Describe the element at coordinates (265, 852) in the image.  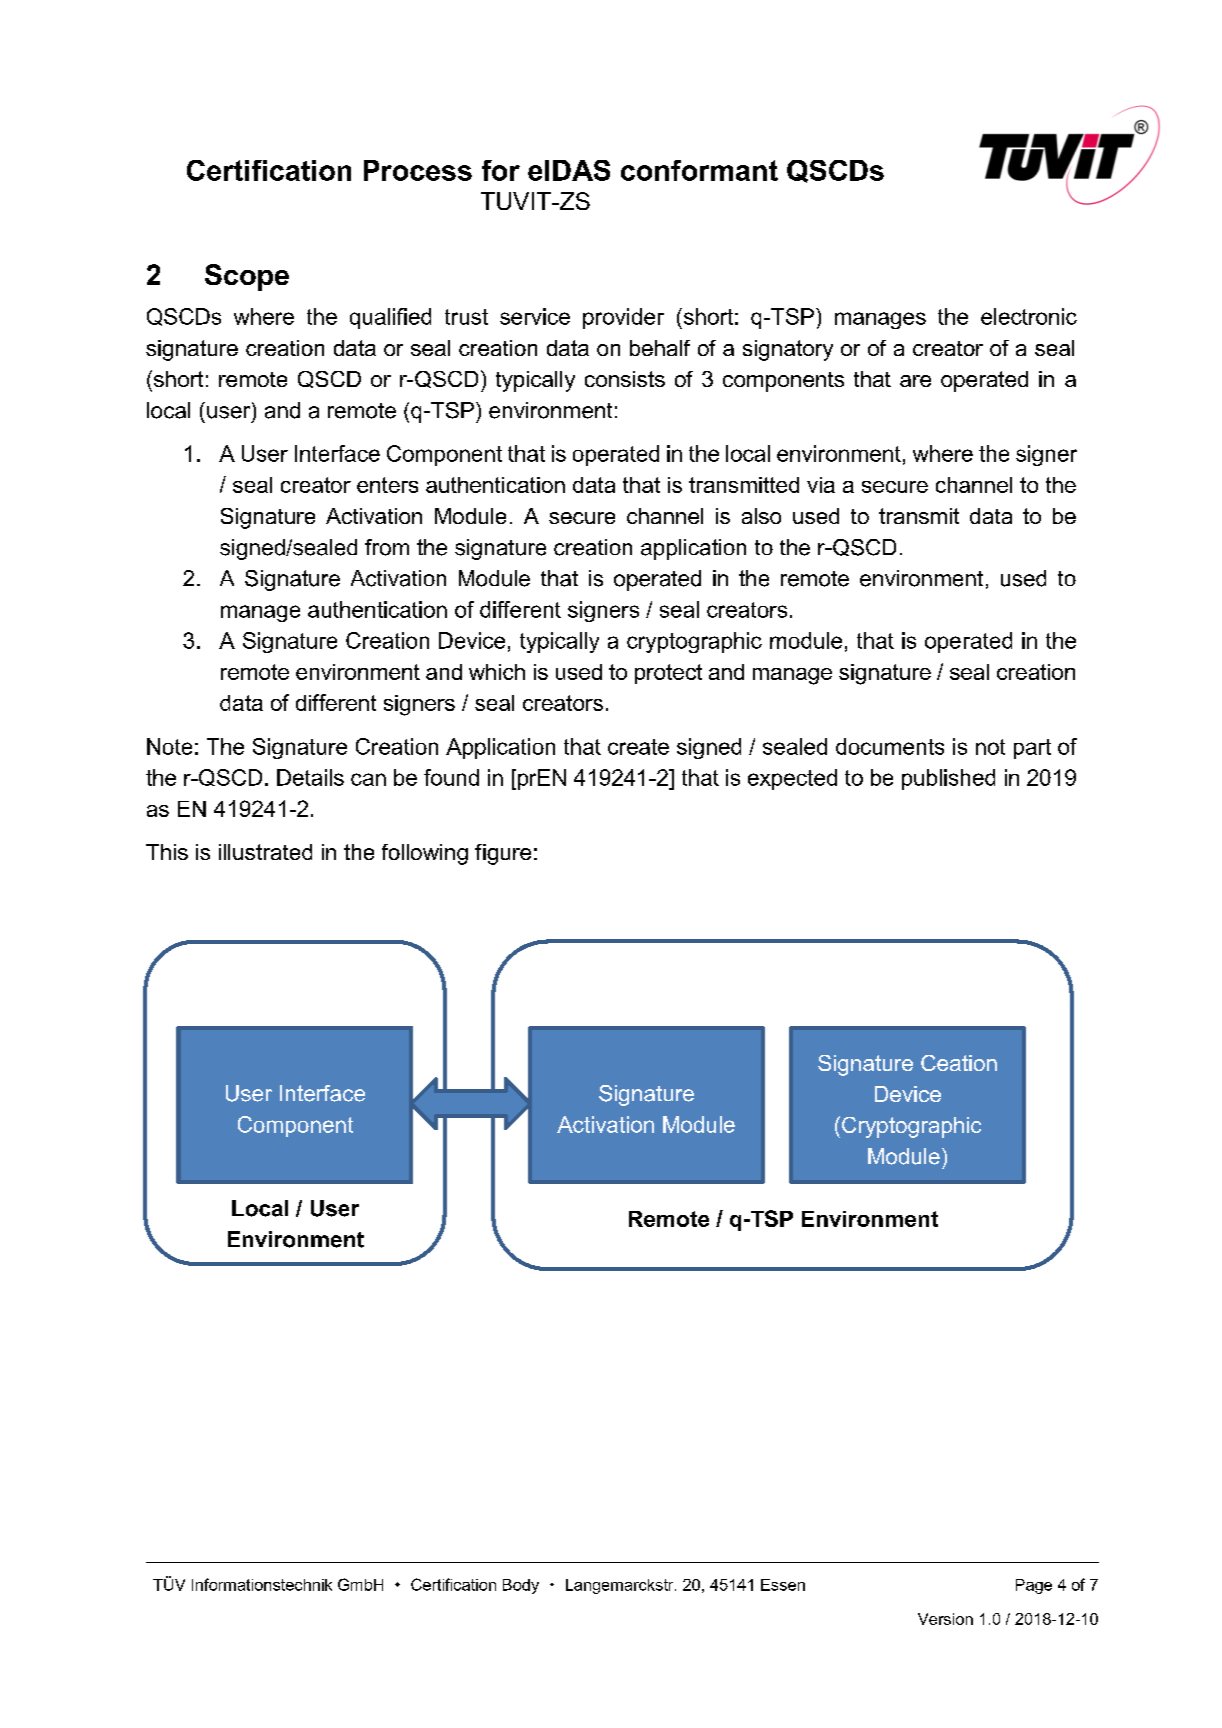
I see `illustrated` at that location.
